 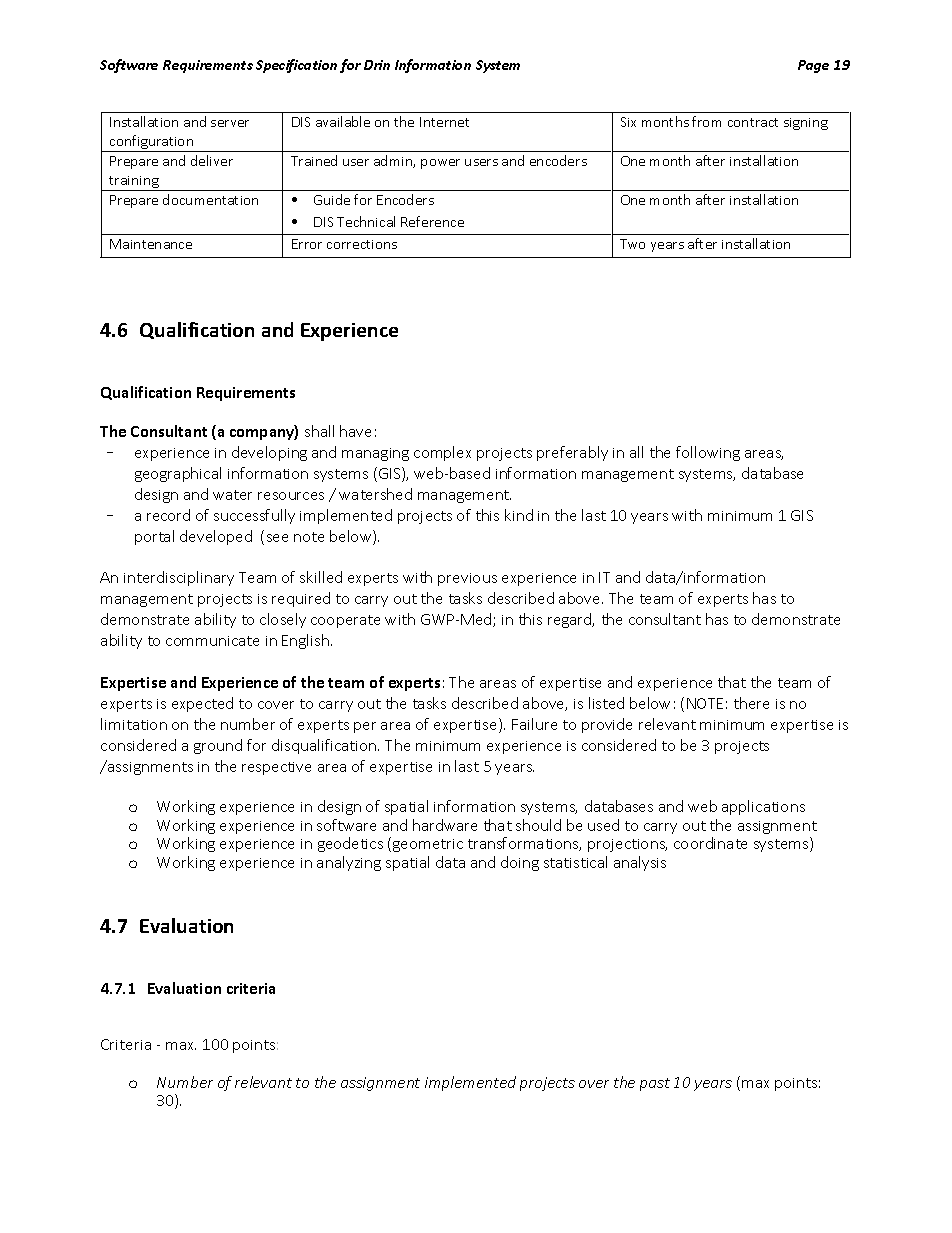 What do you see at coordinates (276, 768) in the screenshot?
I see `respective` at bounding box center [276, 768].
